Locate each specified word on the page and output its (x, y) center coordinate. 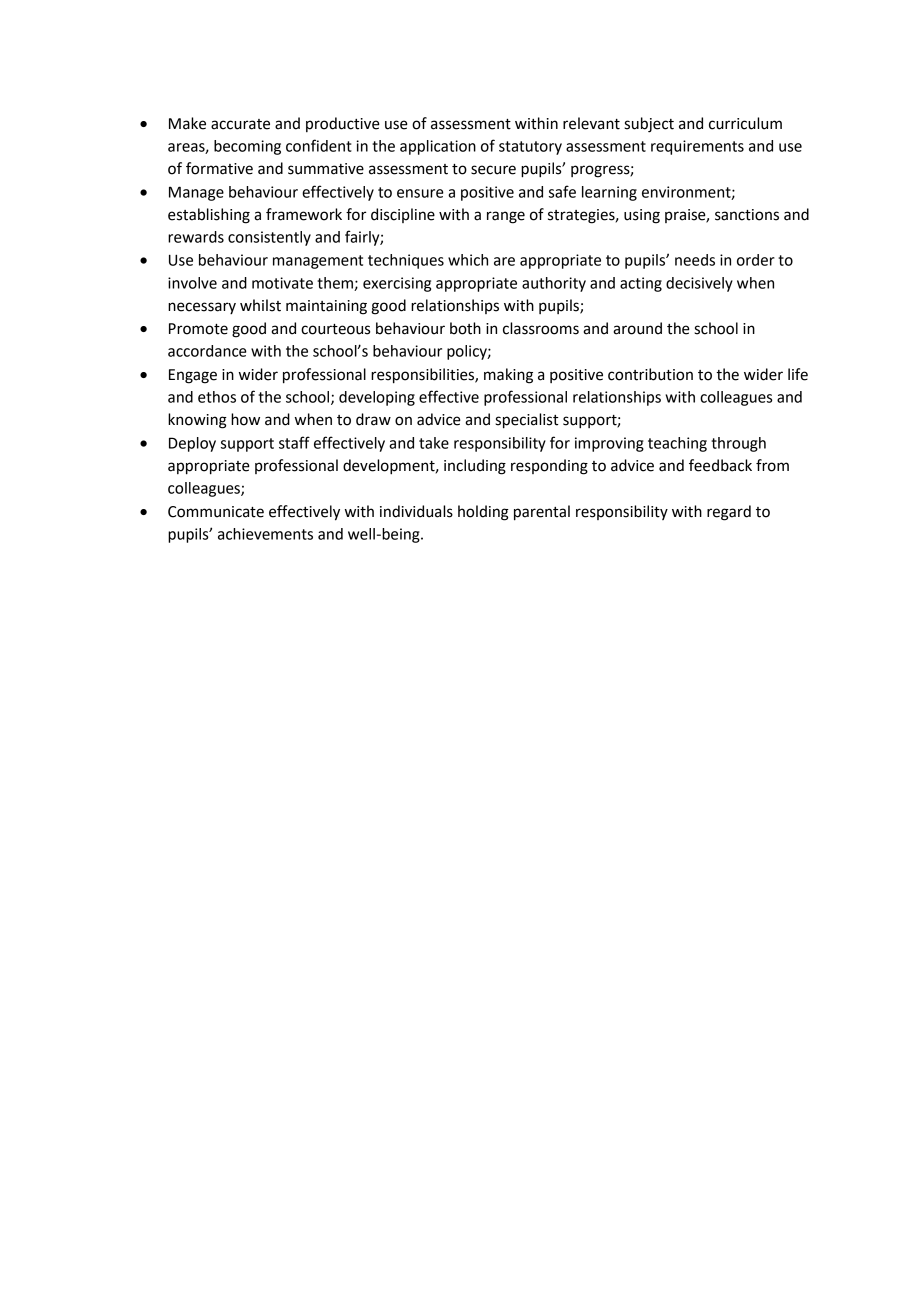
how (245, 419)
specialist (526, 421)
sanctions (747, 215)
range (506, 217)
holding (483, 513)
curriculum (745, 123)
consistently (269, 238)
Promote (198, 329)
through (738, 444)
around (637, 328)
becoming (247, 147)
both (465, 328)
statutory (530, 148)
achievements (265, 534)
